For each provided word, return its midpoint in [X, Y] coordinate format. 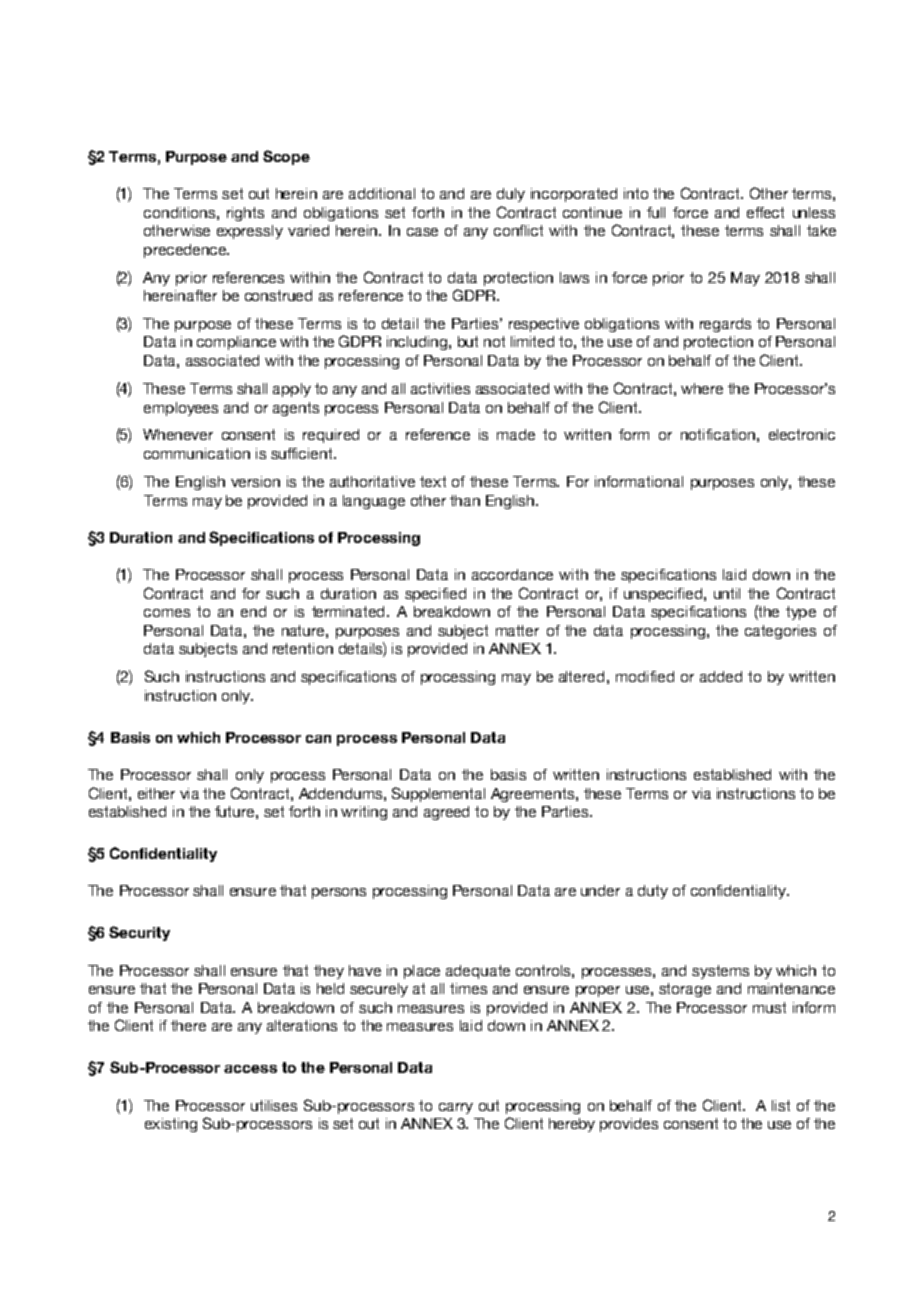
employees [181, 409]
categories [780, 632]
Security [139, 933]
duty [653, 892]
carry [456, 1108]
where [702, 388]
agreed [446, 813]
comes [167, 613]
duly [511, 195]
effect [765, 212]
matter [517, 630]
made [516, 434]
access [250, 1069]
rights [245, 214]
